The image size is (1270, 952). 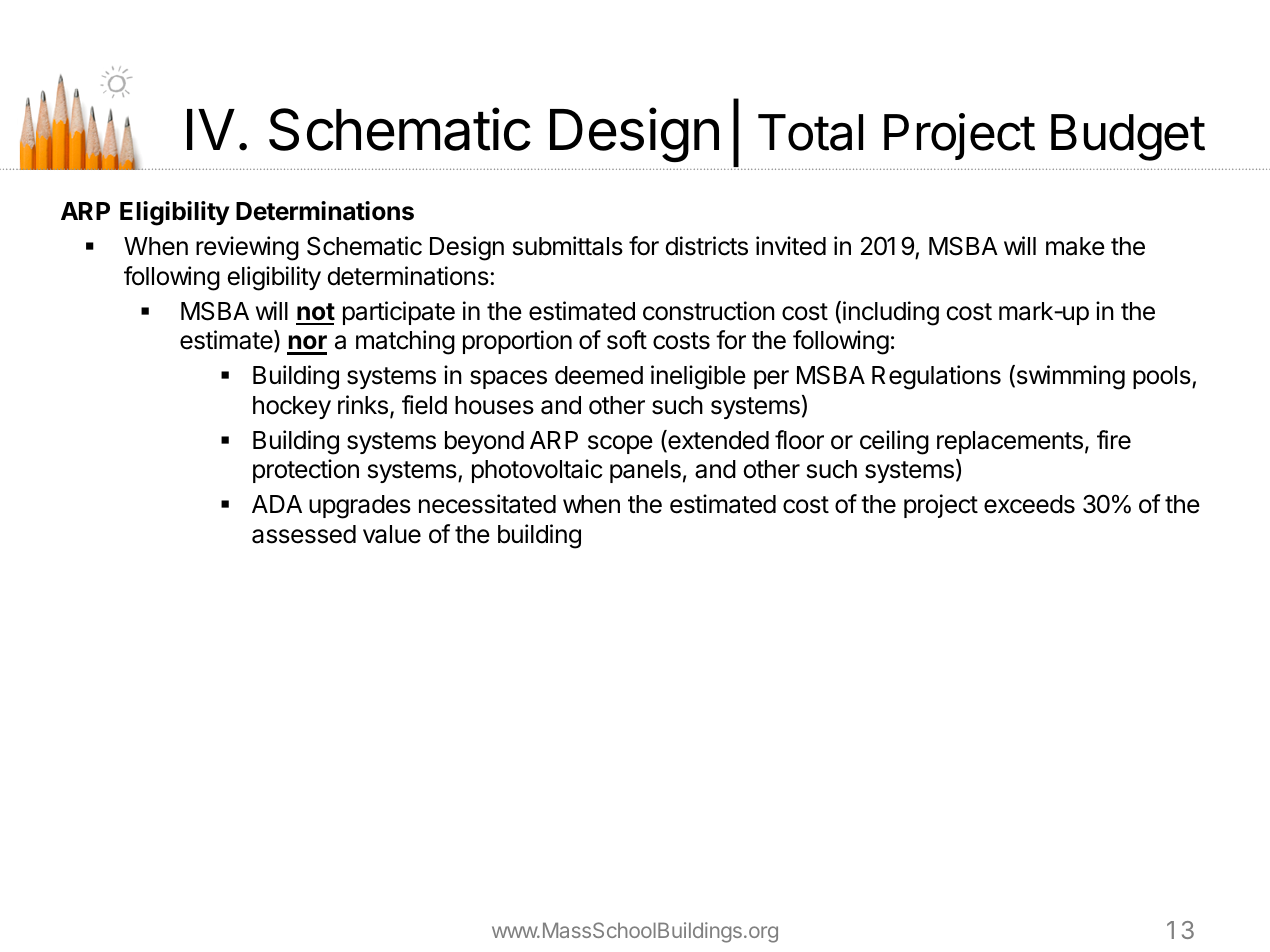 I want to click on matching, so click(x=405, y=342).
